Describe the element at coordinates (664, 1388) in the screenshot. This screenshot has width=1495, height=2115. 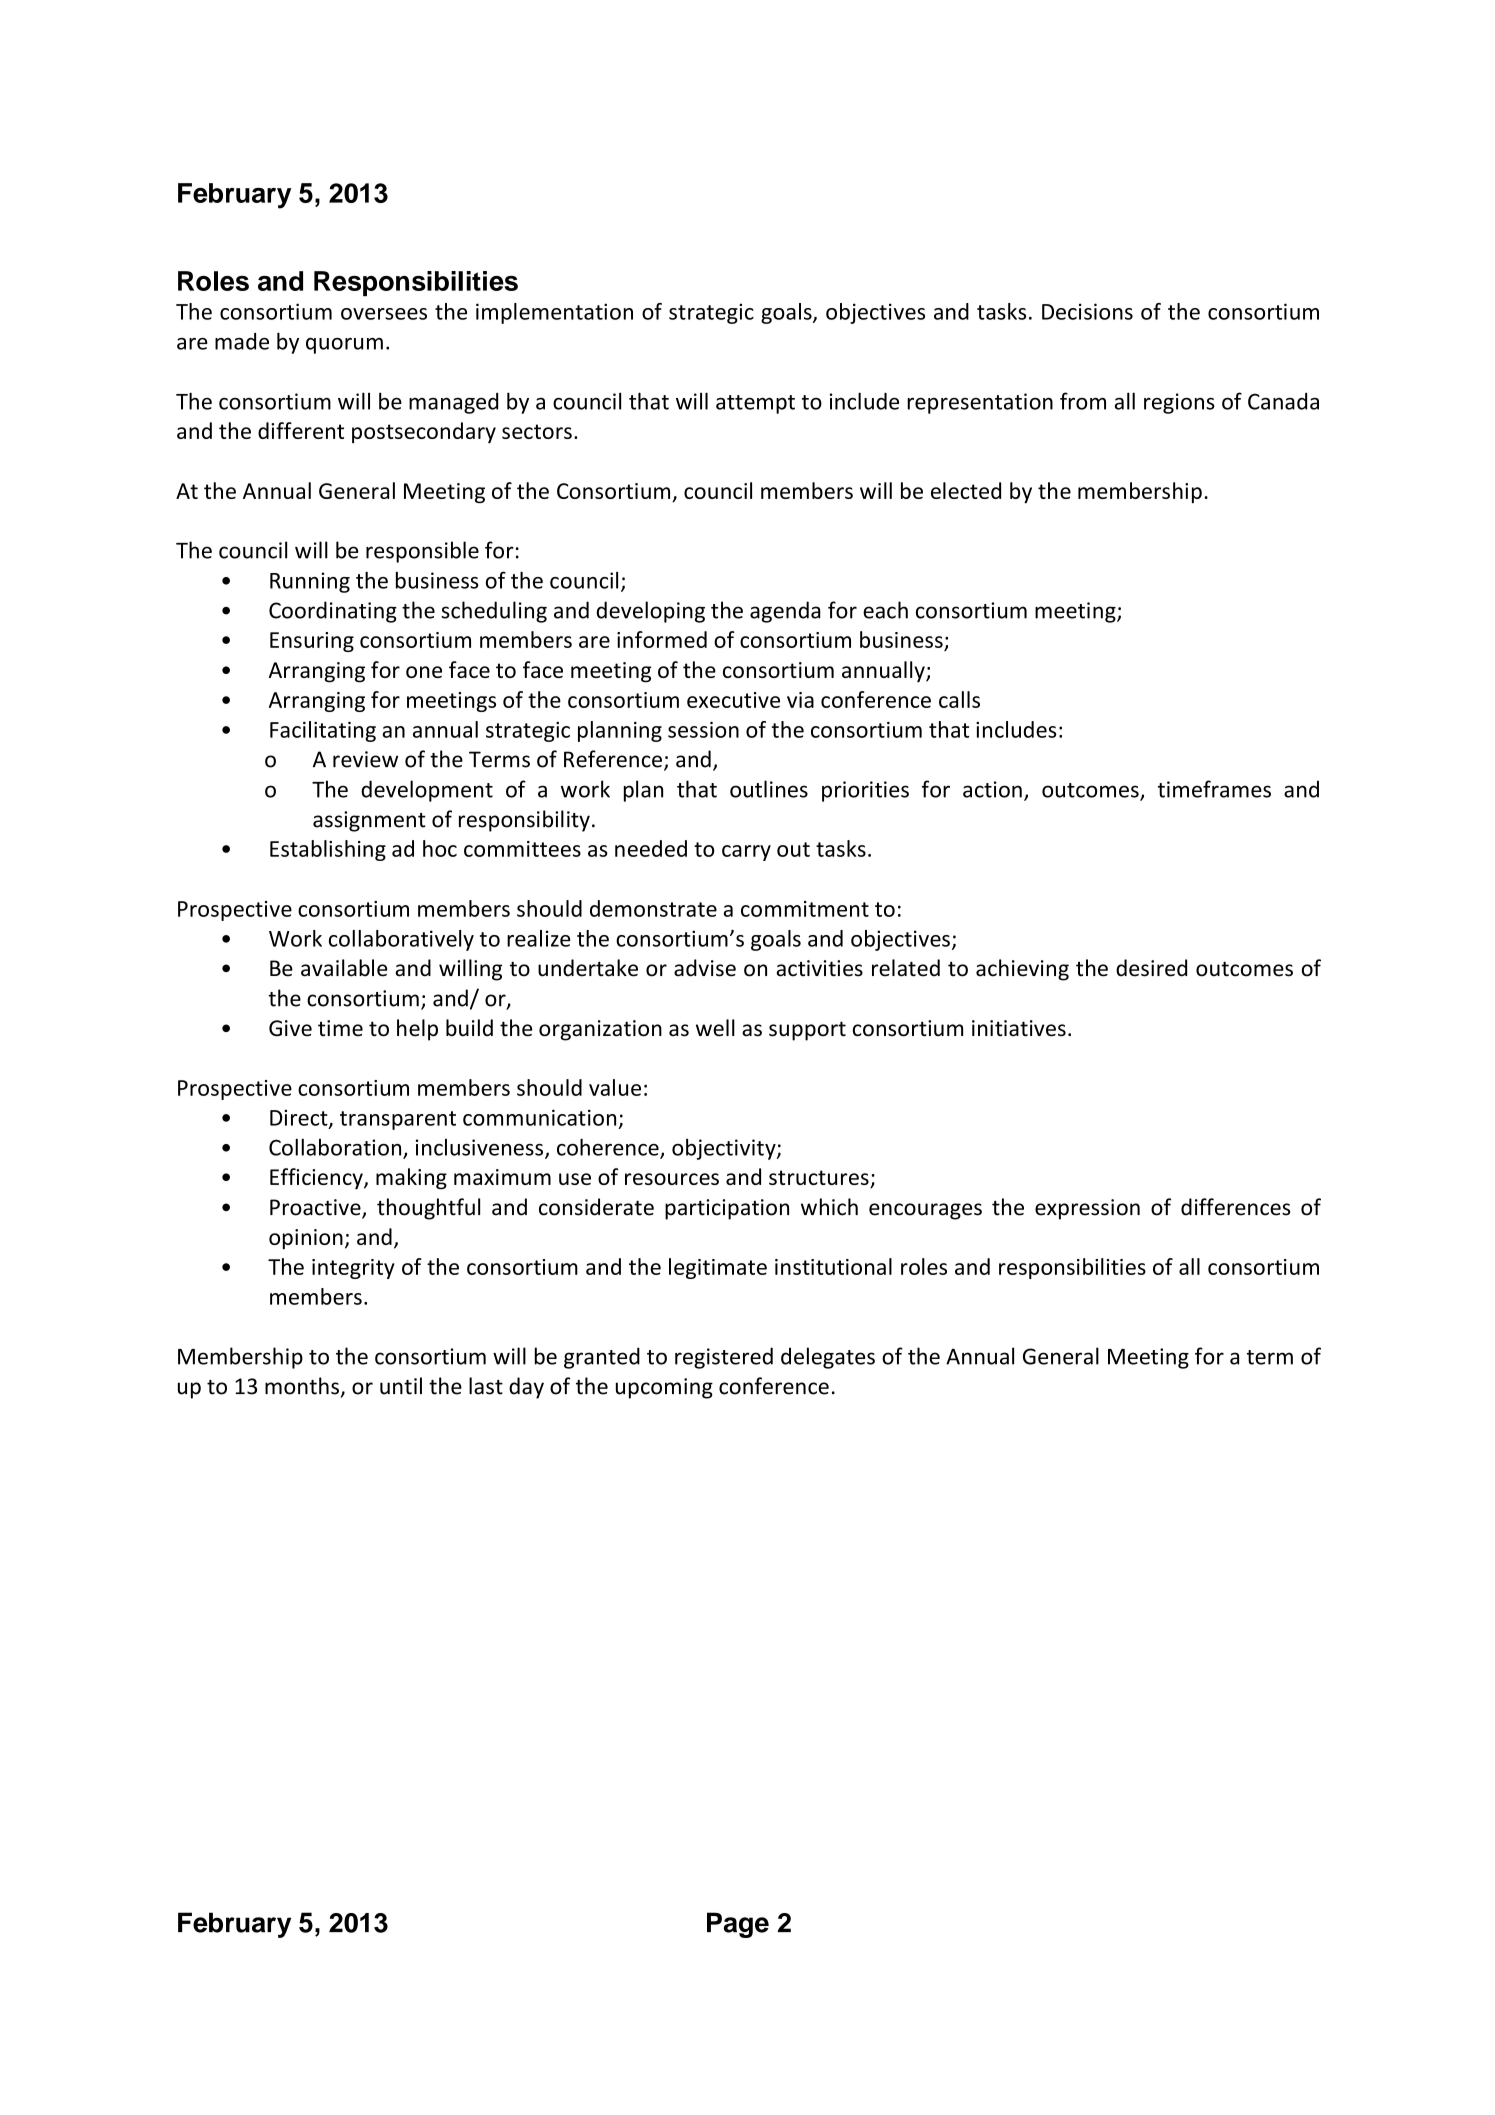
I see `upcoming` at that location.
